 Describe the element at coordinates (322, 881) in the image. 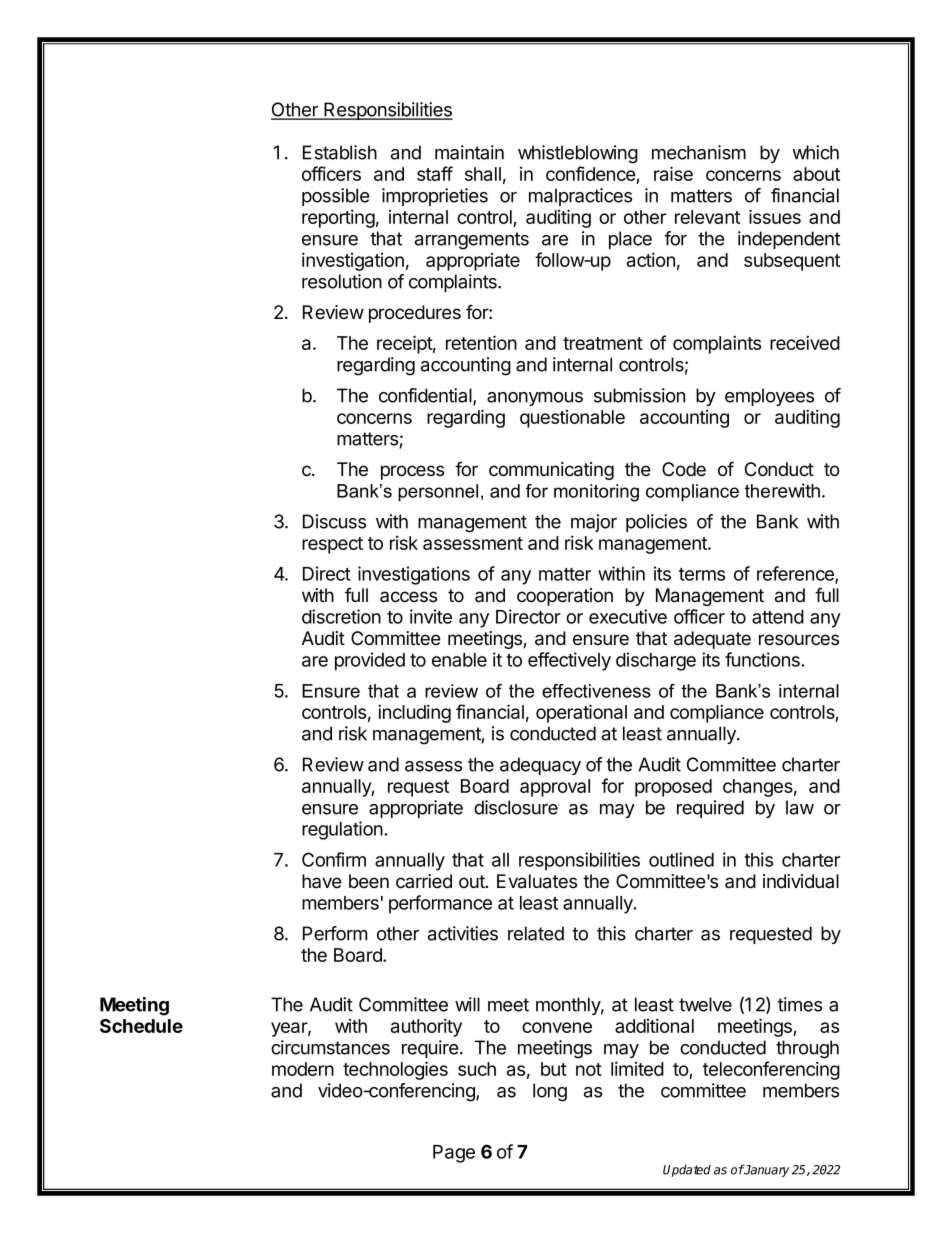

I see `have` at that location.
